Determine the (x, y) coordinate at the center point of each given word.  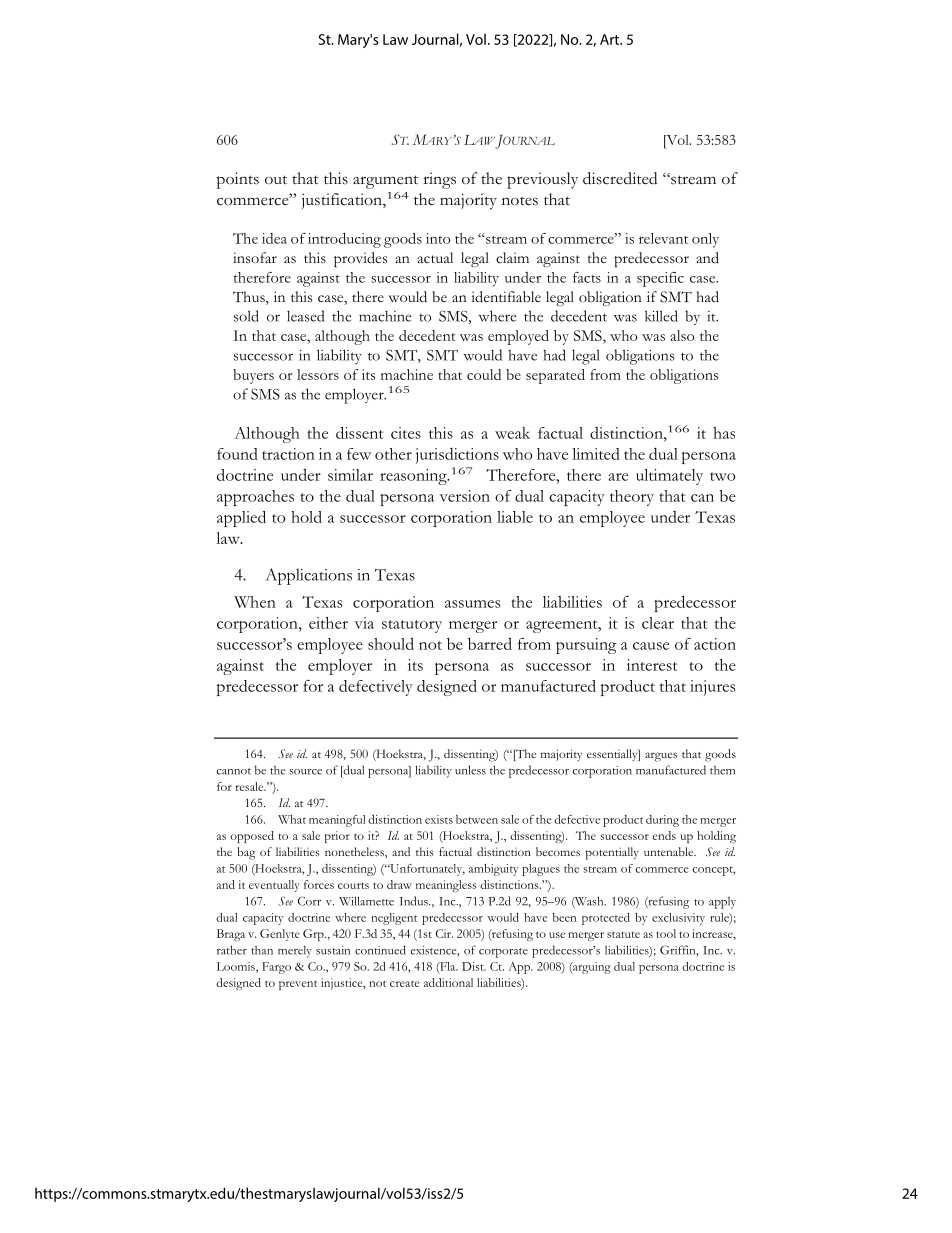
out (276, 179)
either (328, 623)
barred (490, 643)
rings (439, 180)
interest (652, 665)
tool (666, 933)
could (484, 374)
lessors (318, 374)
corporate (503, 953)
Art (611, 39)
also (682, 335)
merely (295, 951)
